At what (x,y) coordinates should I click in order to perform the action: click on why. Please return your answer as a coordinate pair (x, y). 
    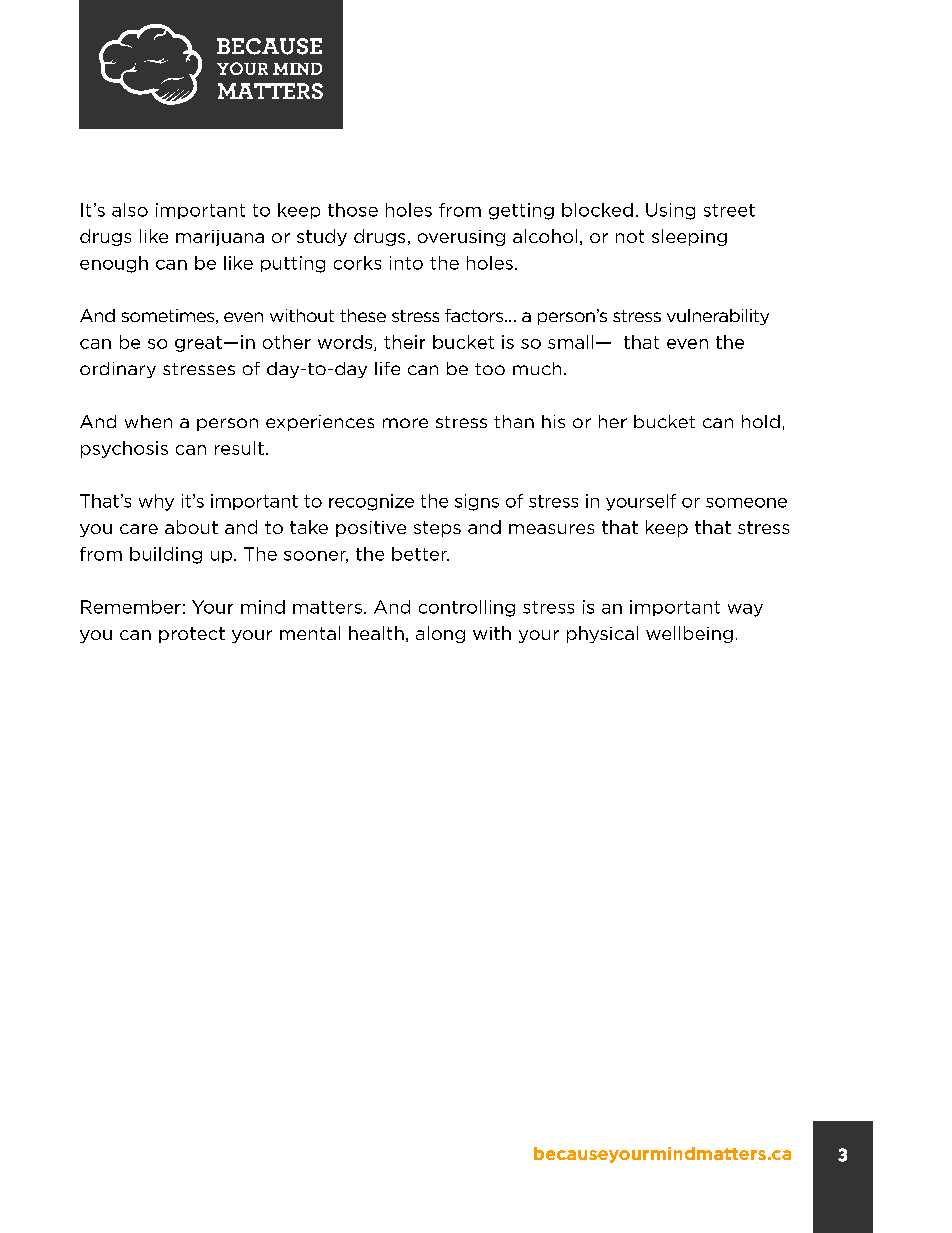
    Looking at the image, I should click on (156, 502).
